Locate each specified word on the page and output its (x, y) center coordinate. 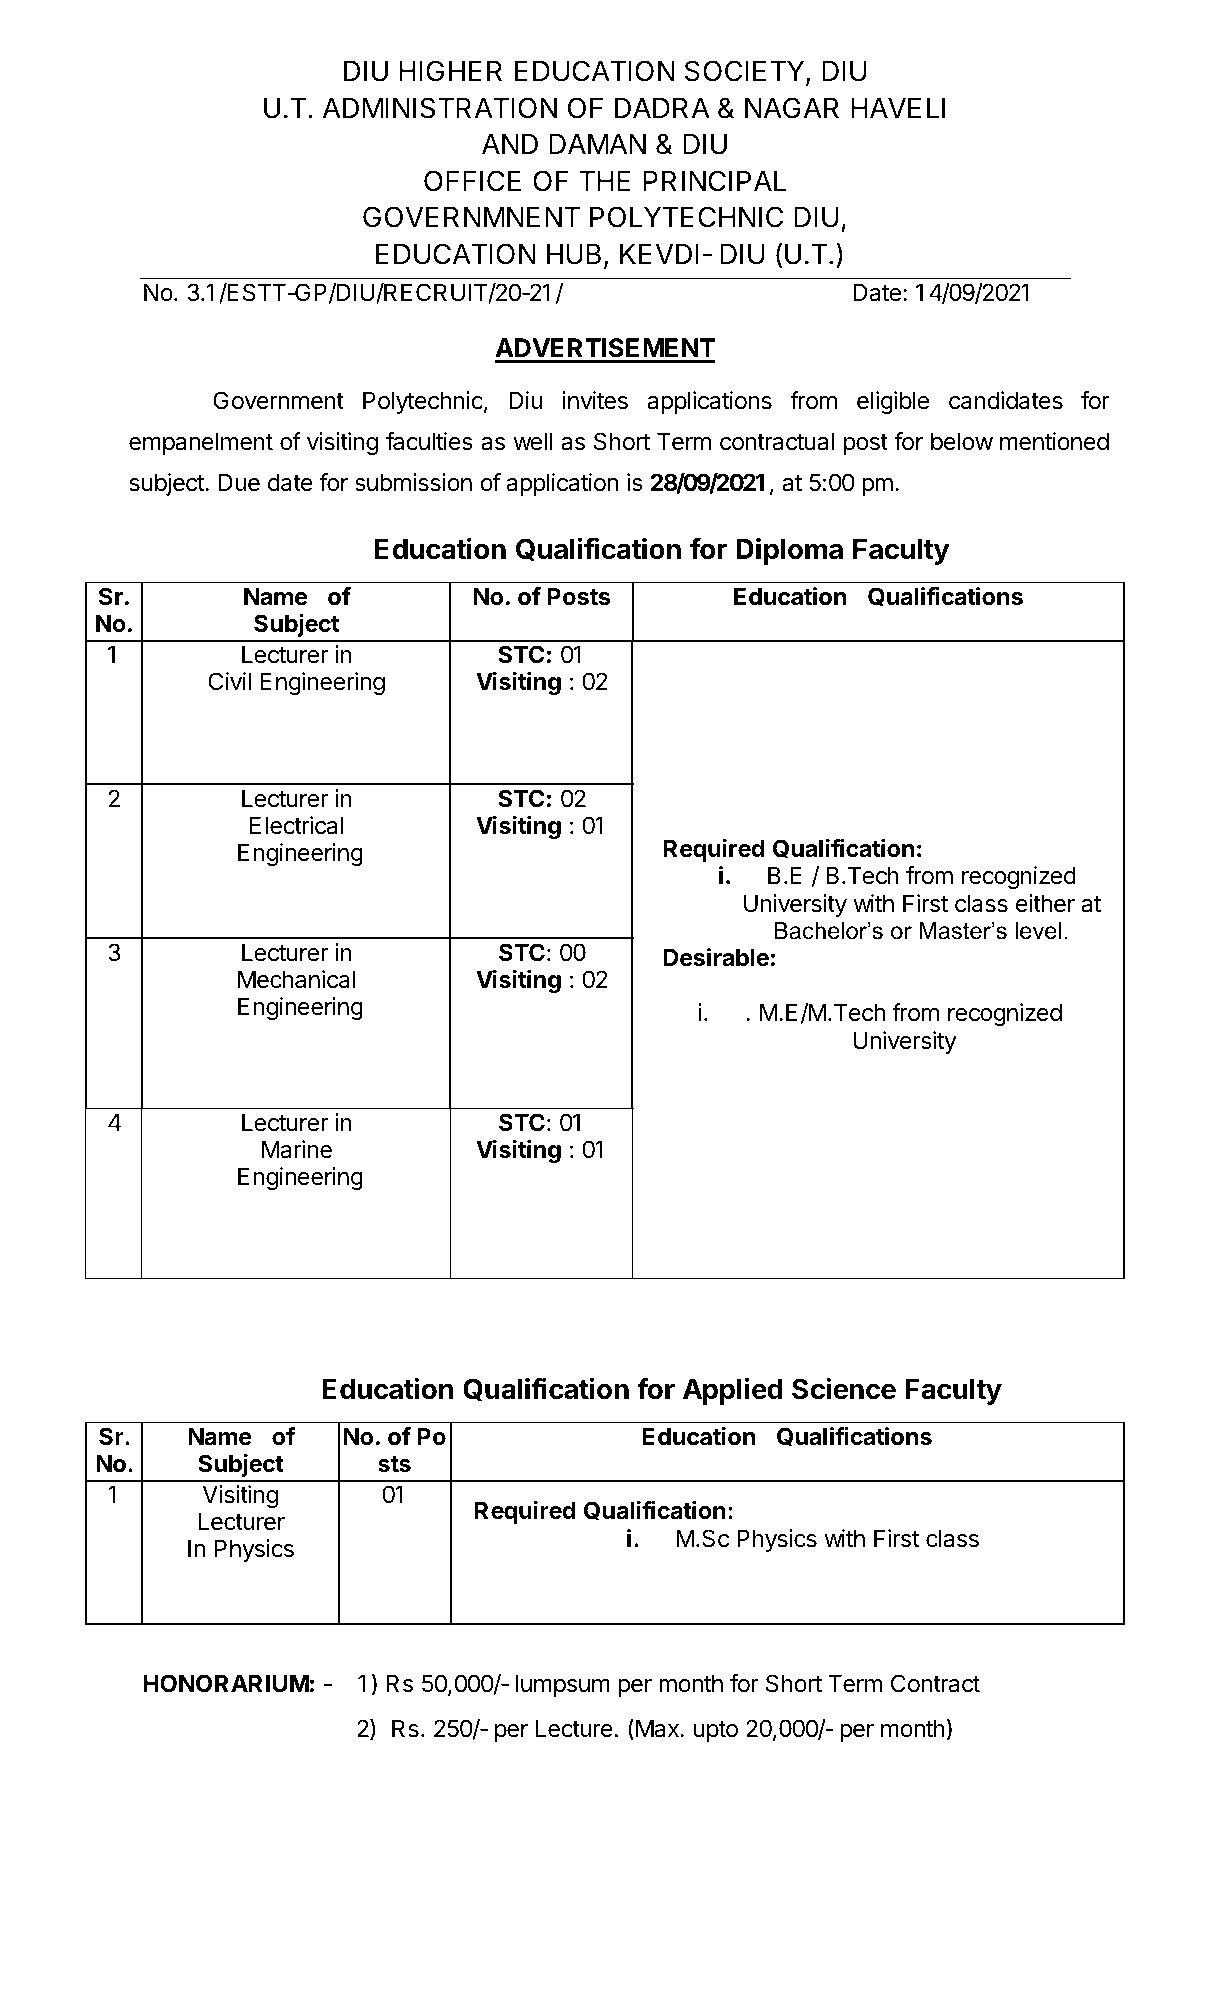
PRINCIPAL (715, 181)
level (1038, 931)
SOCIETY (746, 72)
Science (844, 1388)
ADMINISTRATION (440, 108)
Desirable (716, 957)
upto (716, 1731)
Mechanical (296, 979)
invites (595, 400)
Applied (733, 1391)
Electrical (296, 825)
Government (278, 400)
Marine (297, 1149)
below (962, 441)
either (1045, 903)
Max (658, 1728)
